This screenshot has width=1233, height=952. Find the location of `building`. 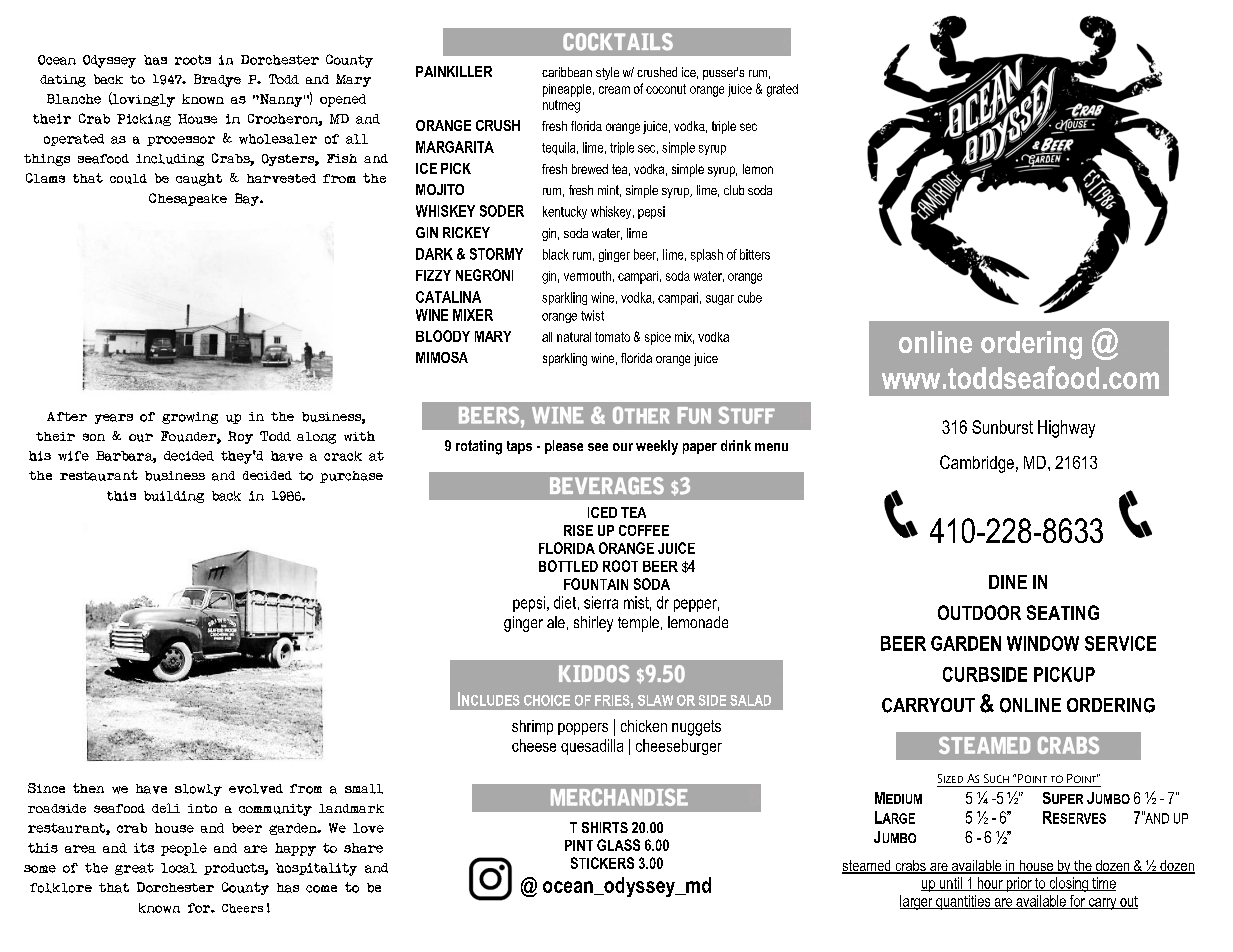

building is located at coordinates (174, 497).
